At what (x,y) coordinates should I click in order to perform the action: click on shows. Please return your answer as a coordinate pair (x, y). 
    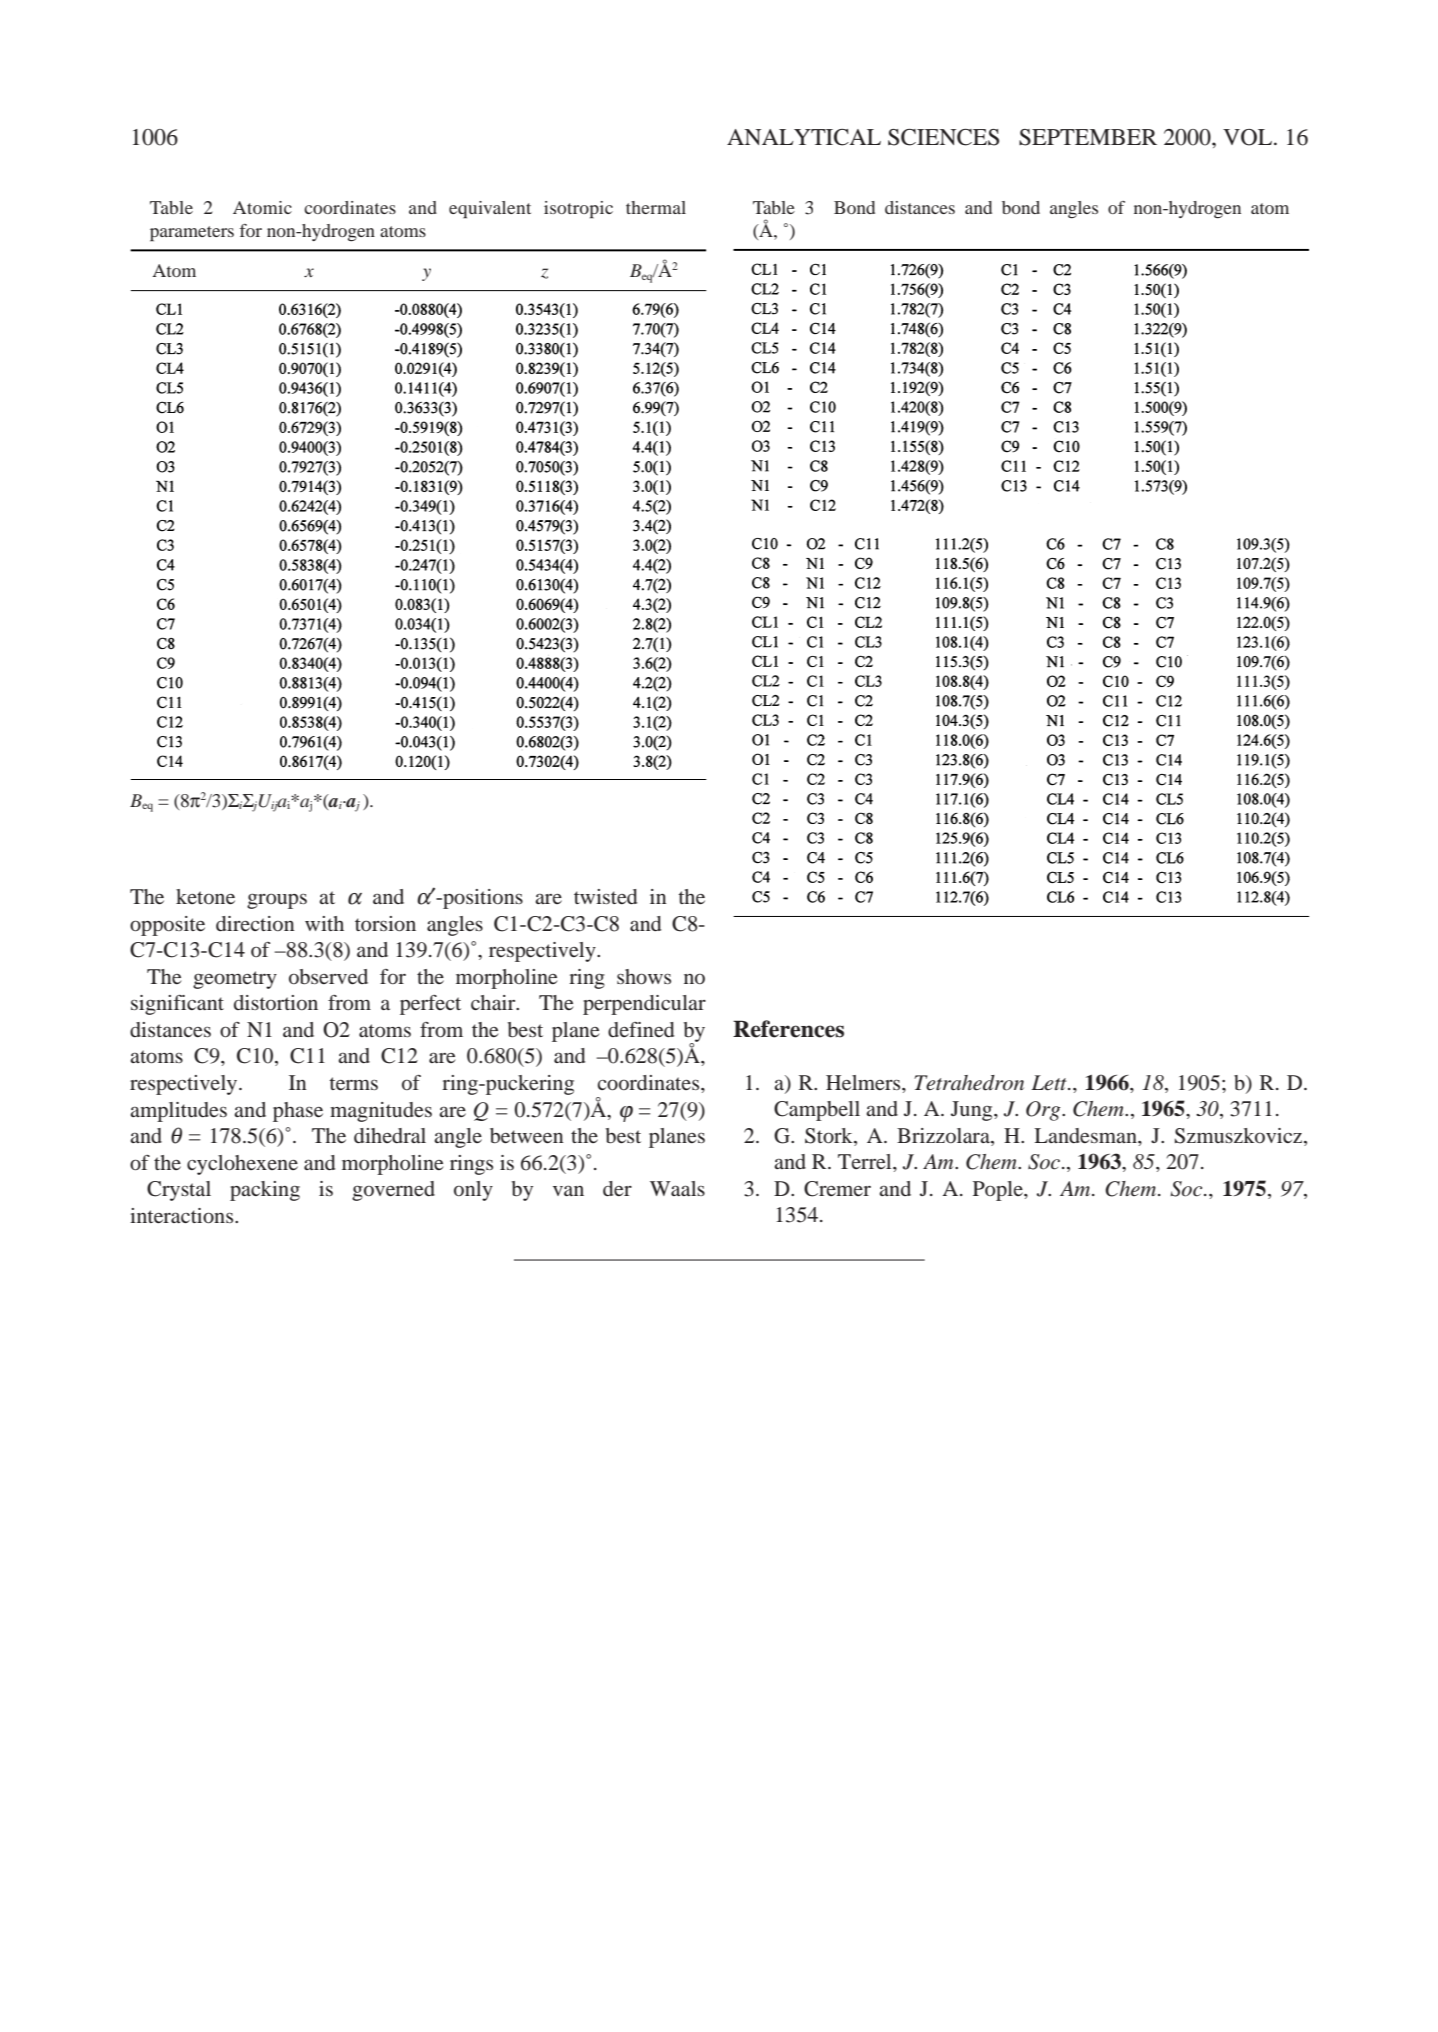
    Looking at the image, I should click on (644, 976).
